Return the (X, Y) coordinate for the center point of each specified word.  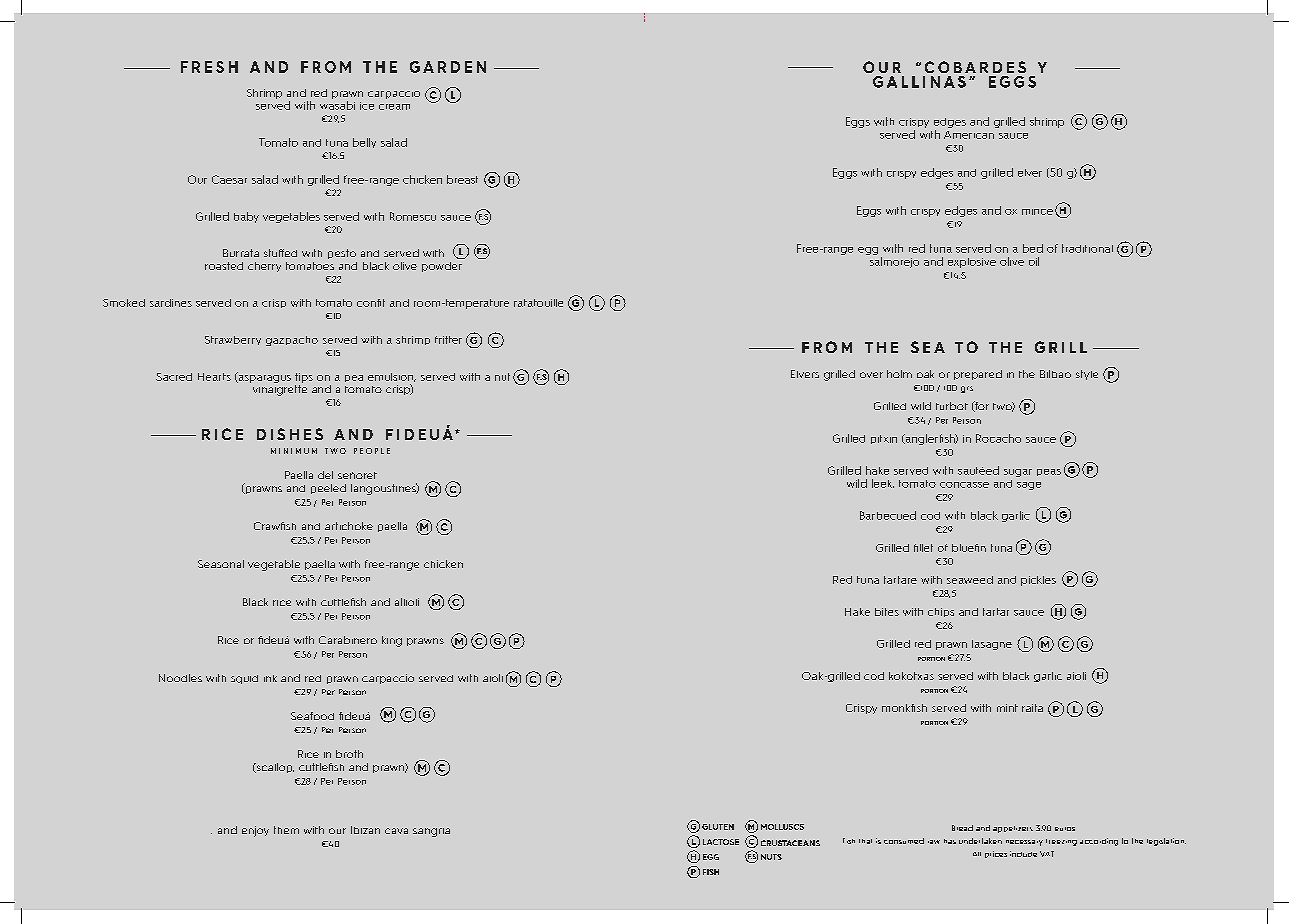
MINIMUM (294, 451)
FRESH (209, 67)
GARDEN (448, 67)
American (969, 135)
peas (1049, 472)
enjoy (255, 831)
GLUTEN (718, 827)
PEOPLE (372, 451)
